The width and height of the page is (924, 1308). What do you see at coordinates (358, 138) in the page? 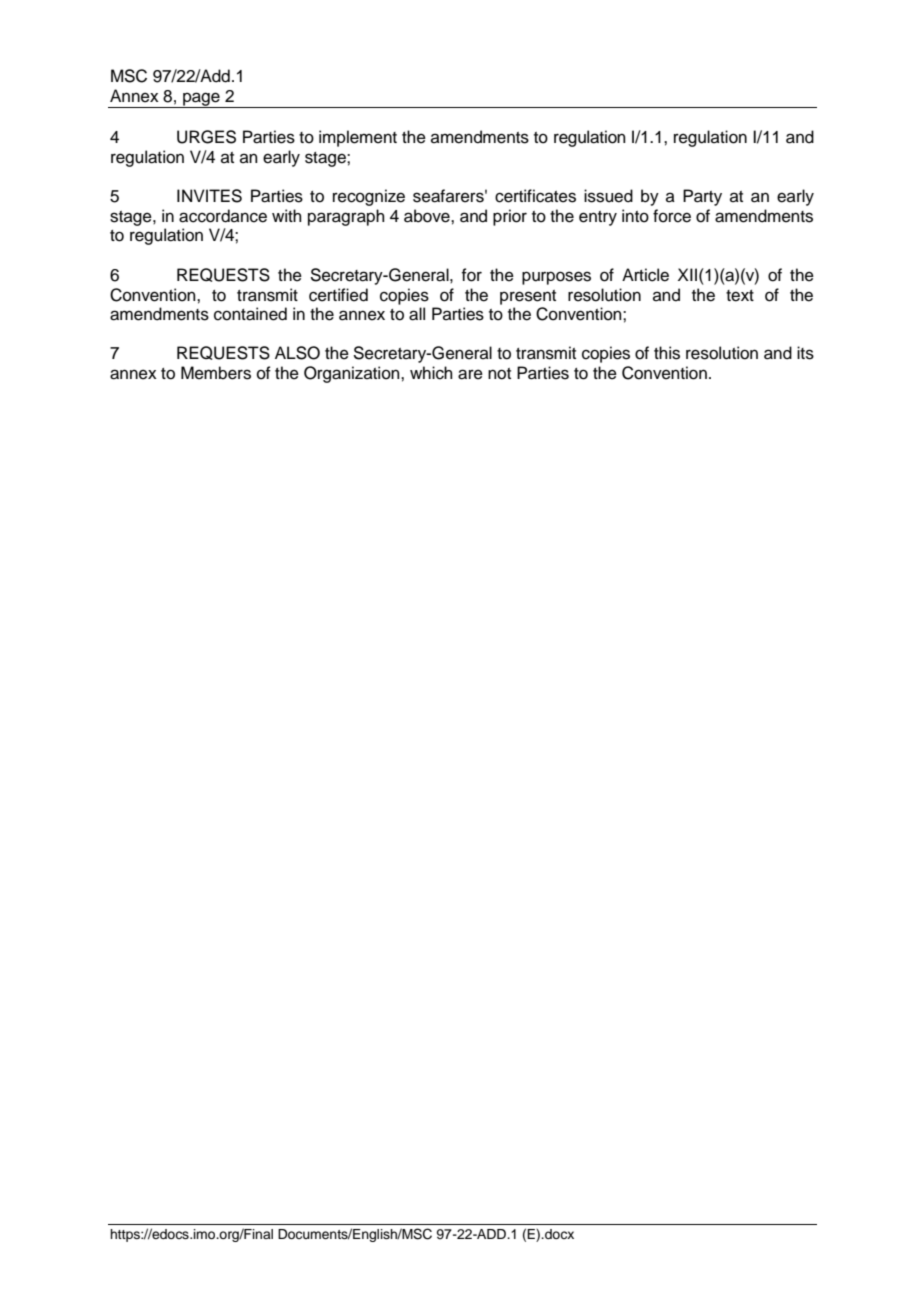
I see `implement` at bounding box center [358, 138].
